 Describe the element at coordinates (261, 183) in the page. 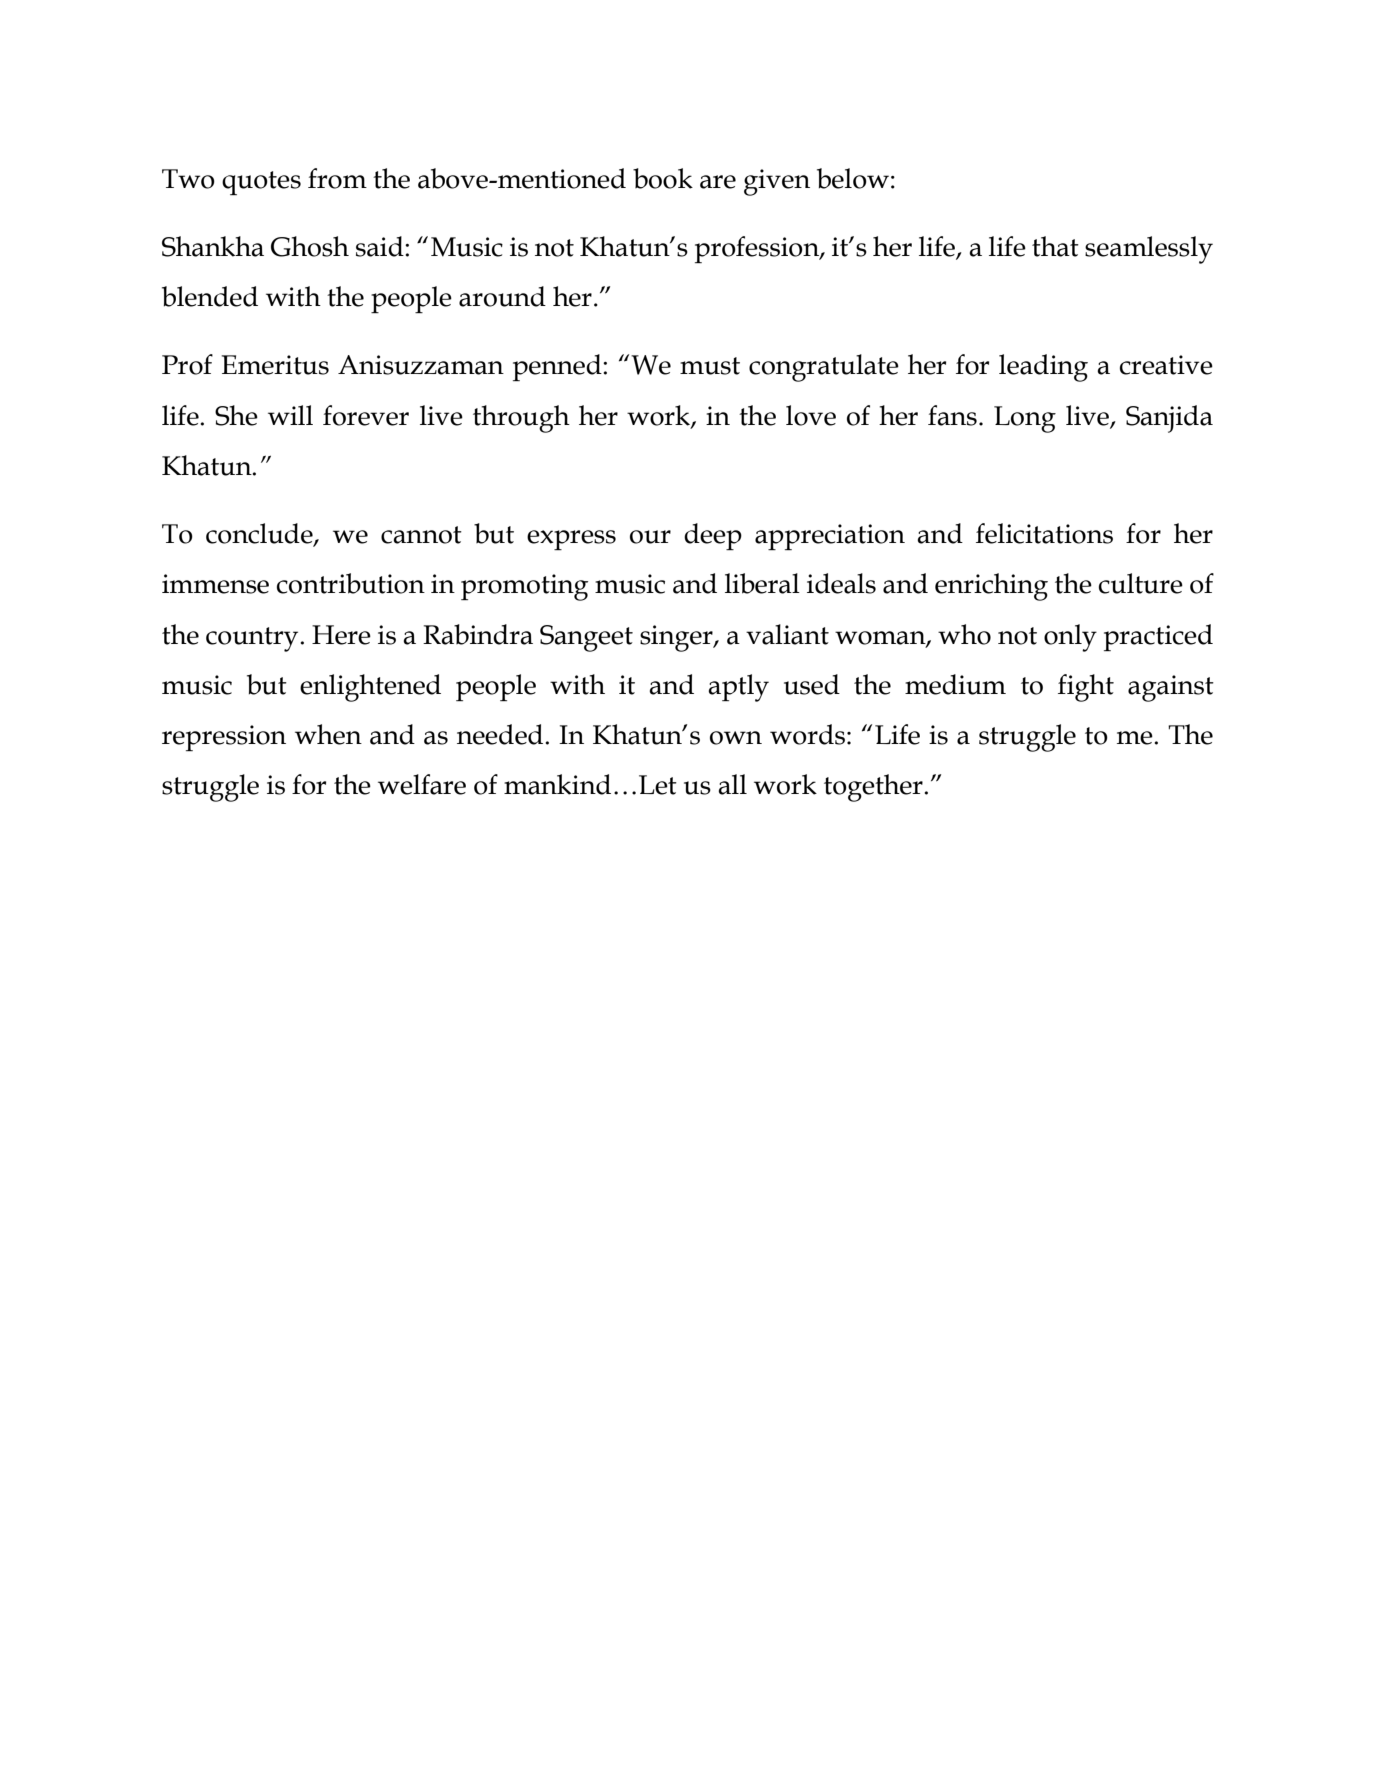

I see `quotes` at that location.
